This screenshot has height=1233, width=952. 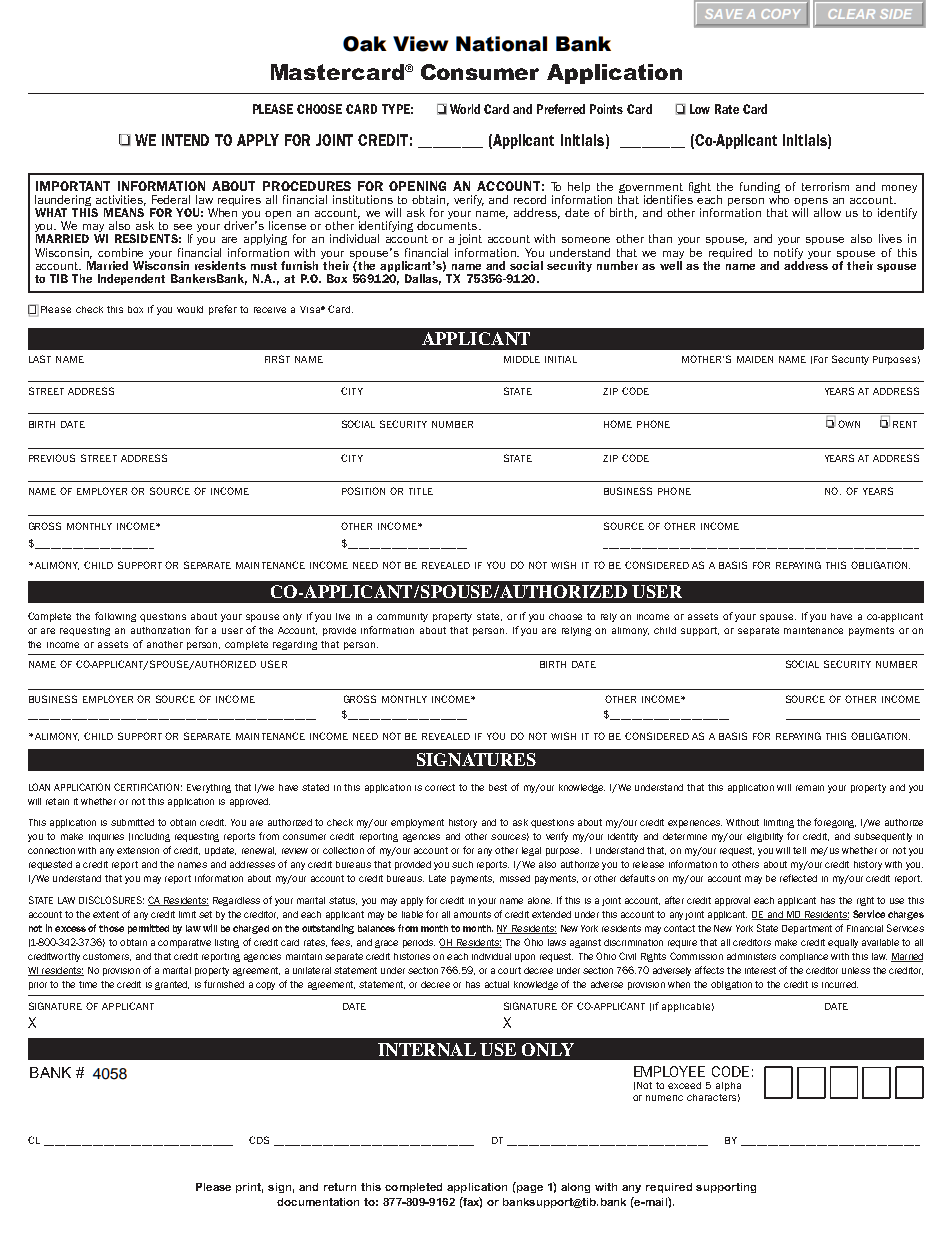 What do you see at coordinates (465, 109) in the screenshot?
I see `World` at bounding box center [465, 109].
